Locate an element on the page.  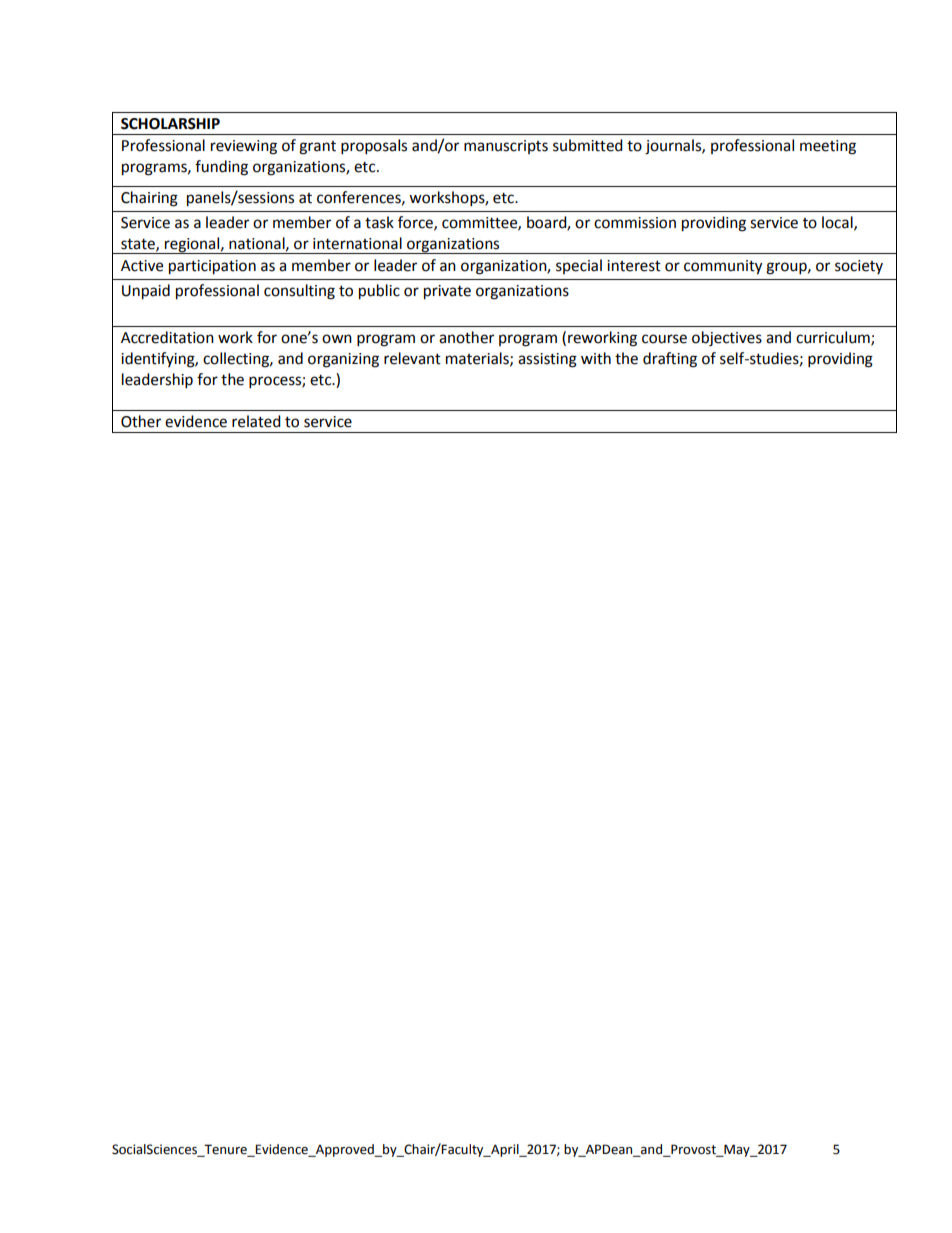
commission is located at coordinates (635, 223).
